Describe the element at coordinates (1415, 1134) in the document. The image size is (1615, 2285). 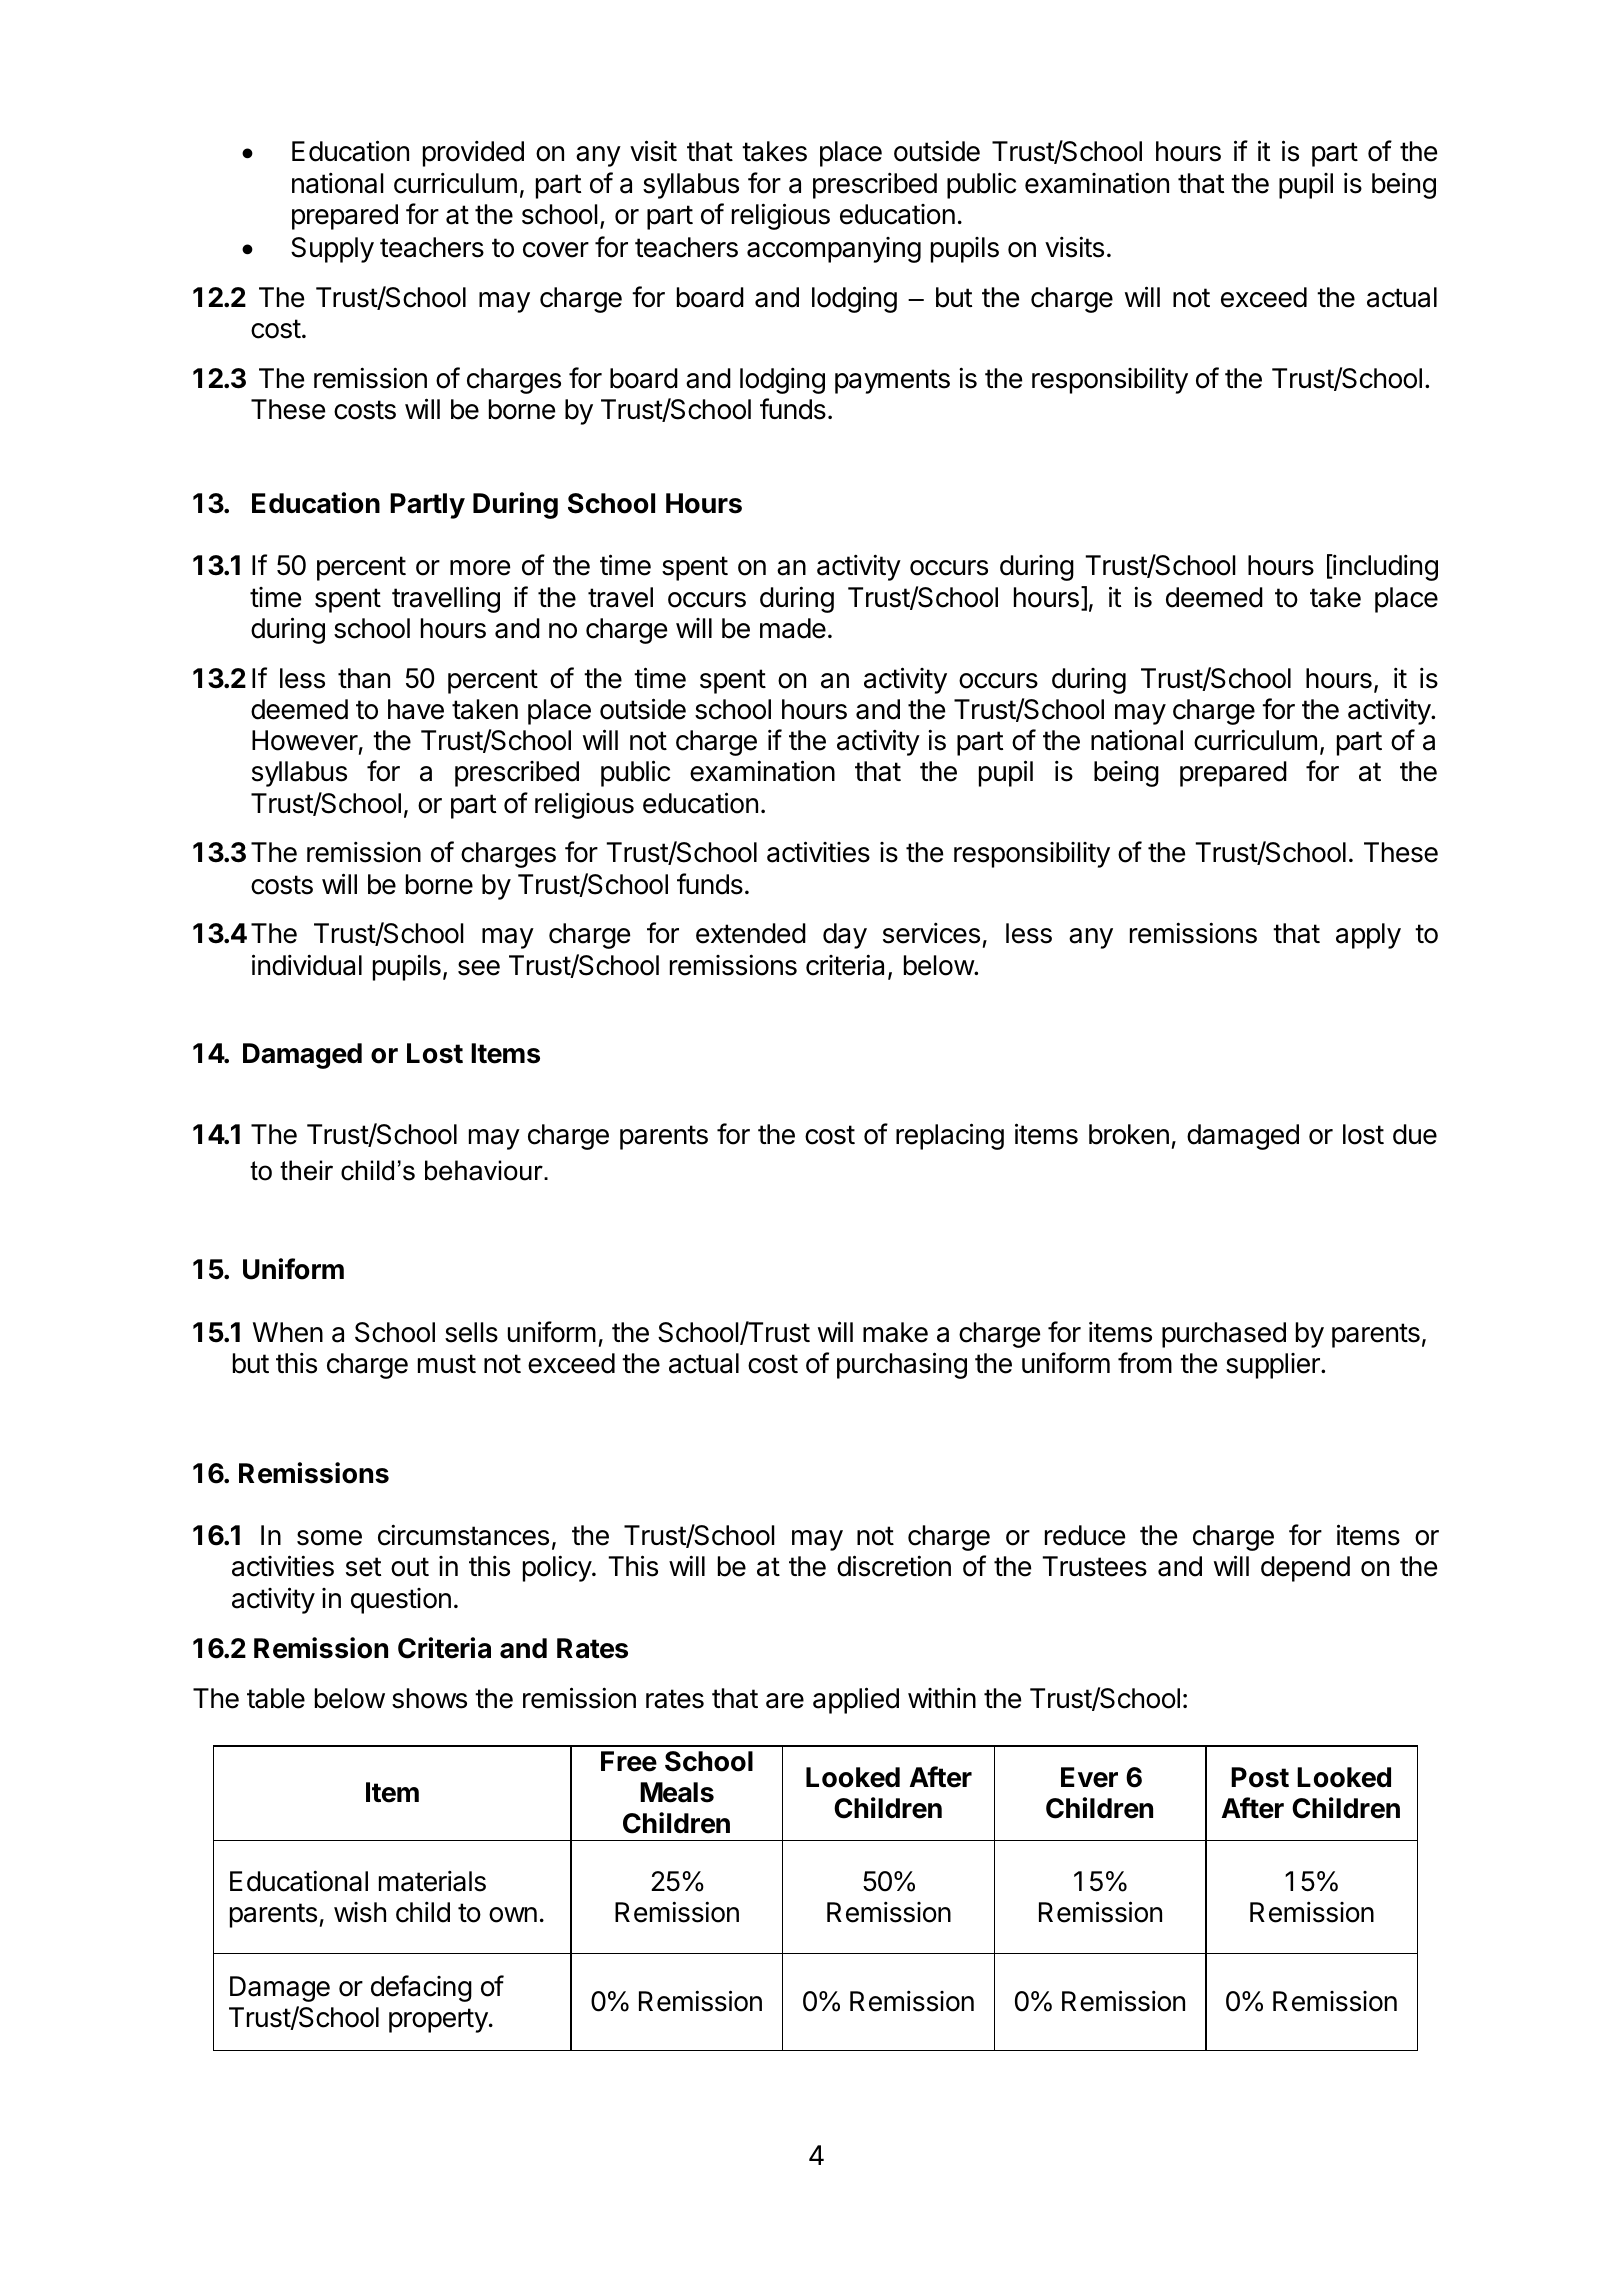
I see `due` at that location.
